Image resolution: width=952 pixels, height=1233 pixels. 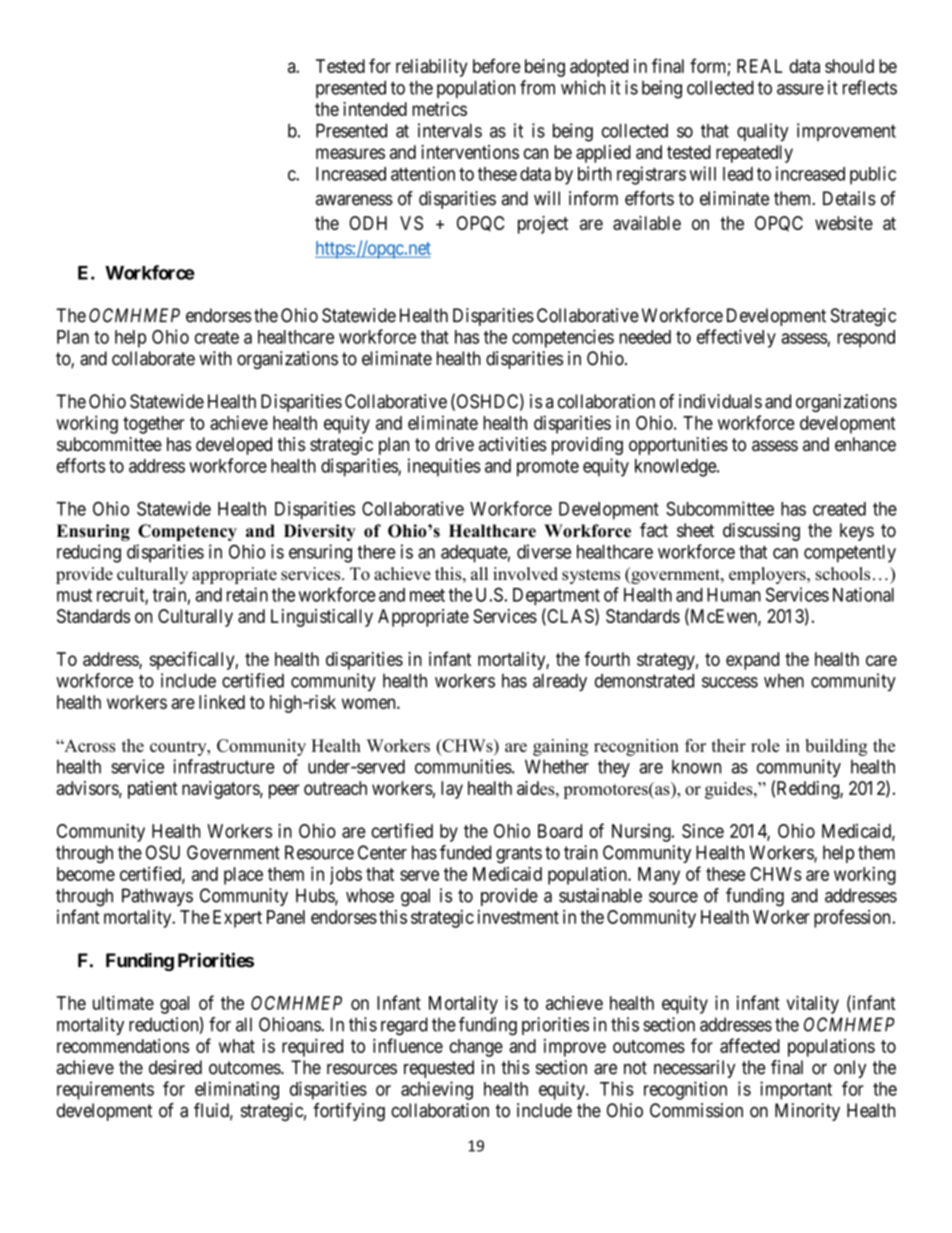 I want to click on meet, so click(x=427, y=595).
